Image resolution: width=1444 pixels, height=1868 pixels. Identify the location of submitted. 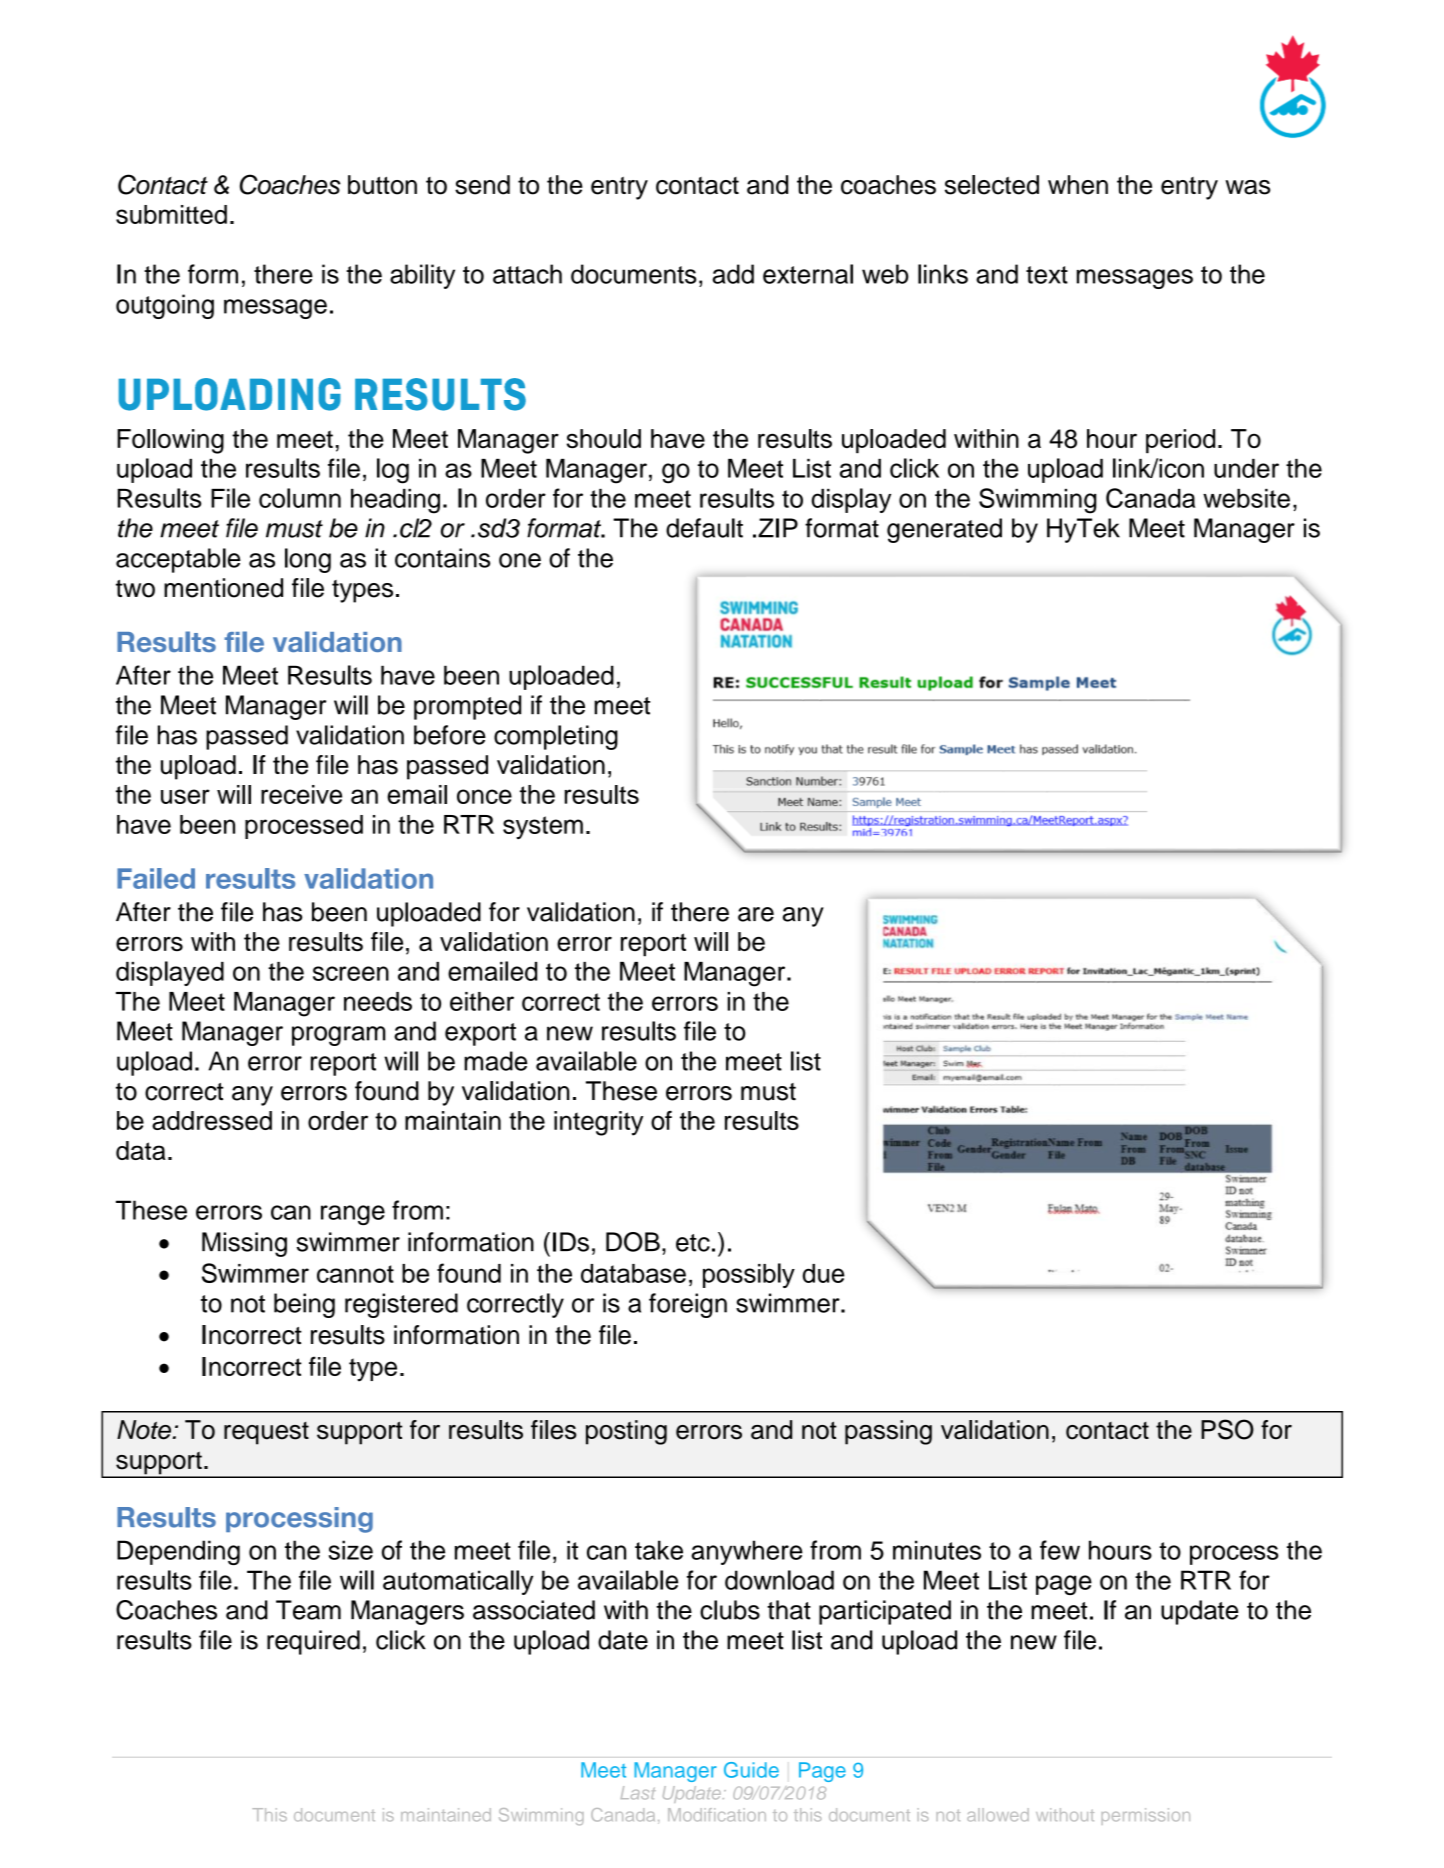
(171, 214).
